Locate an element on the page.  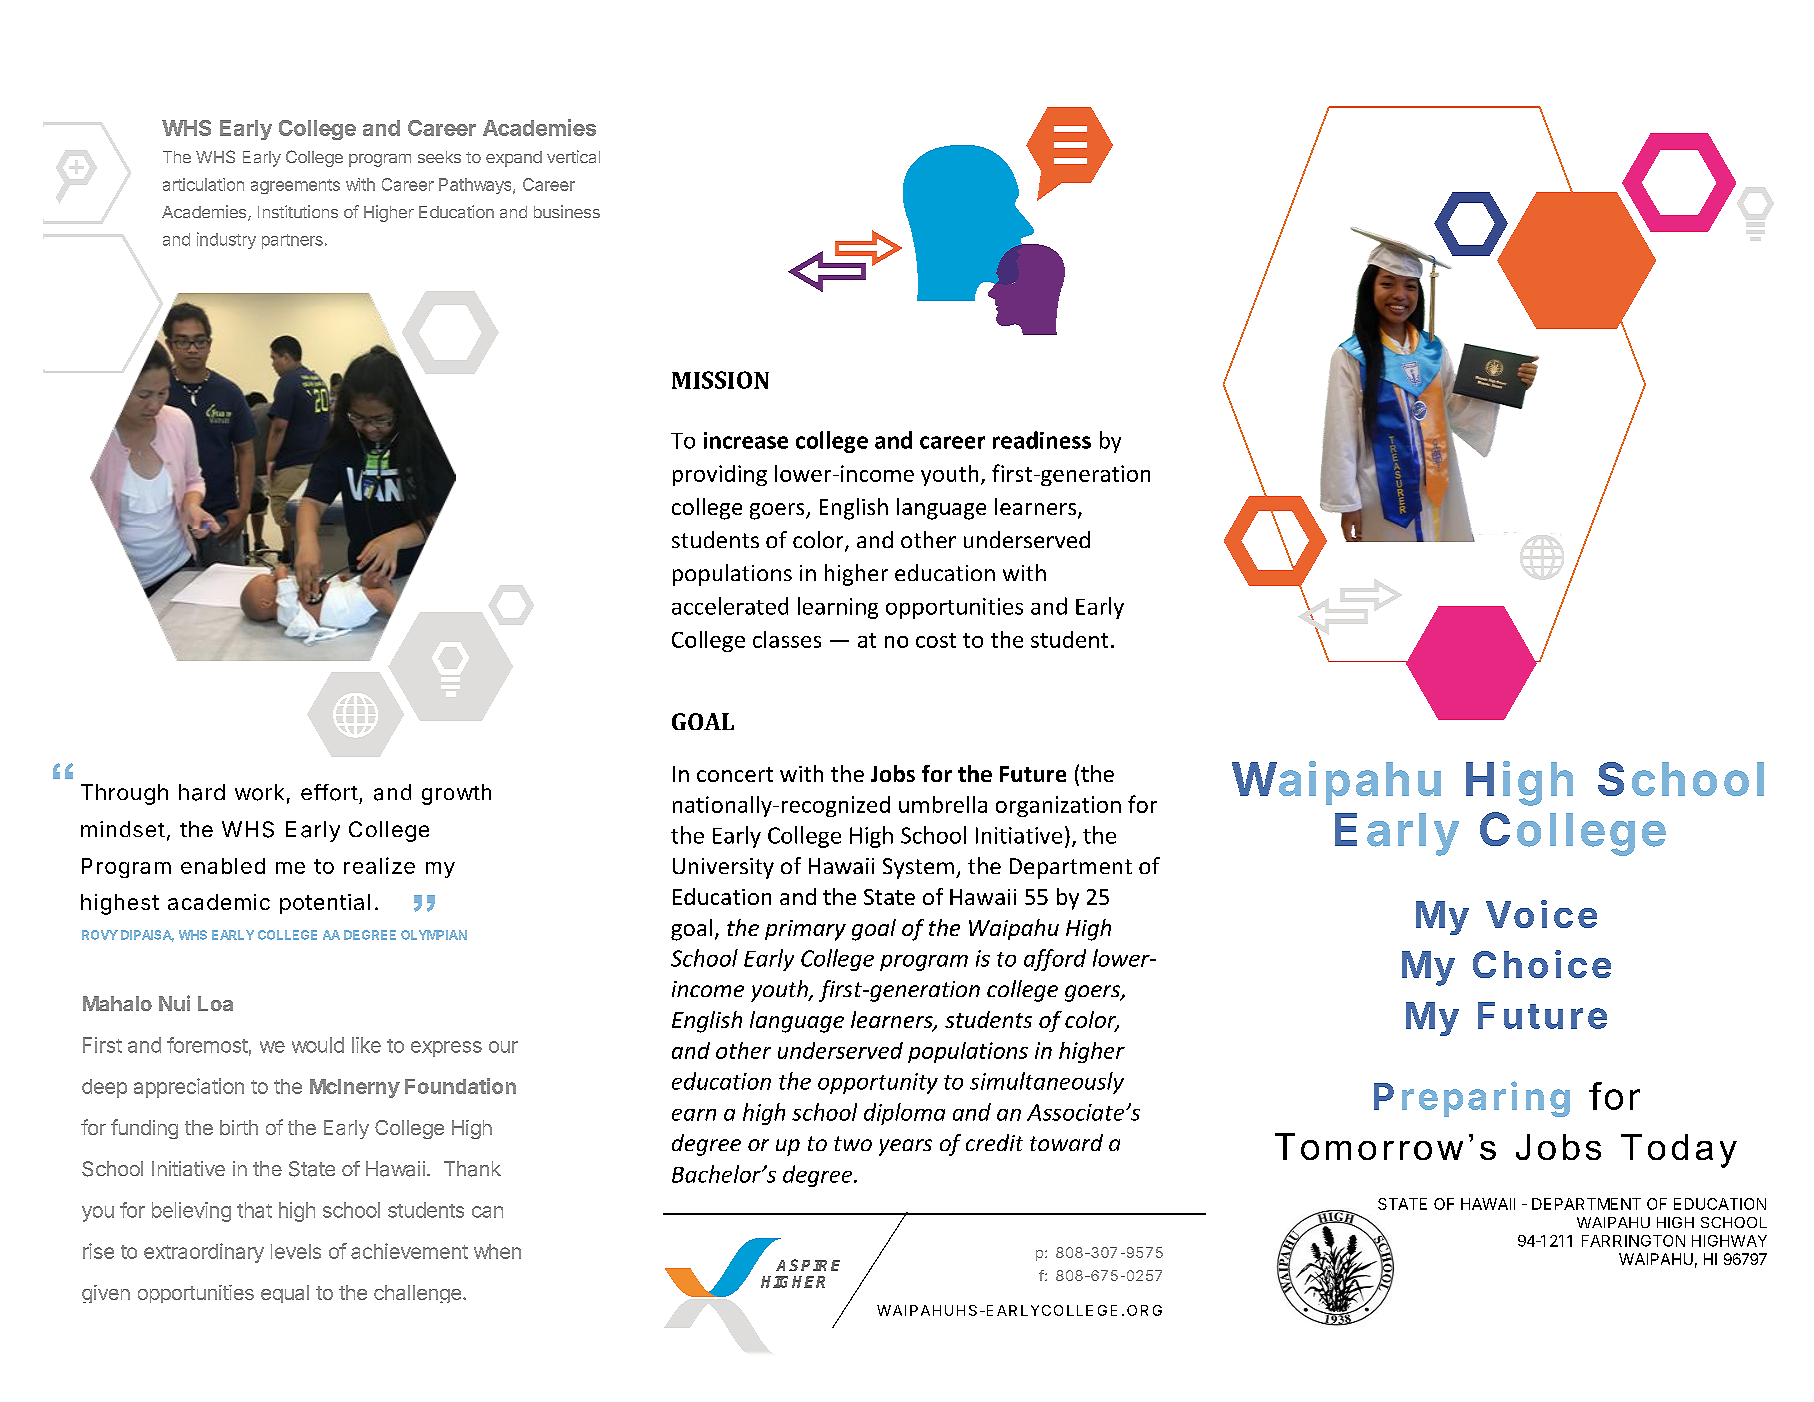
growth is located at coordinates (456, 794).
